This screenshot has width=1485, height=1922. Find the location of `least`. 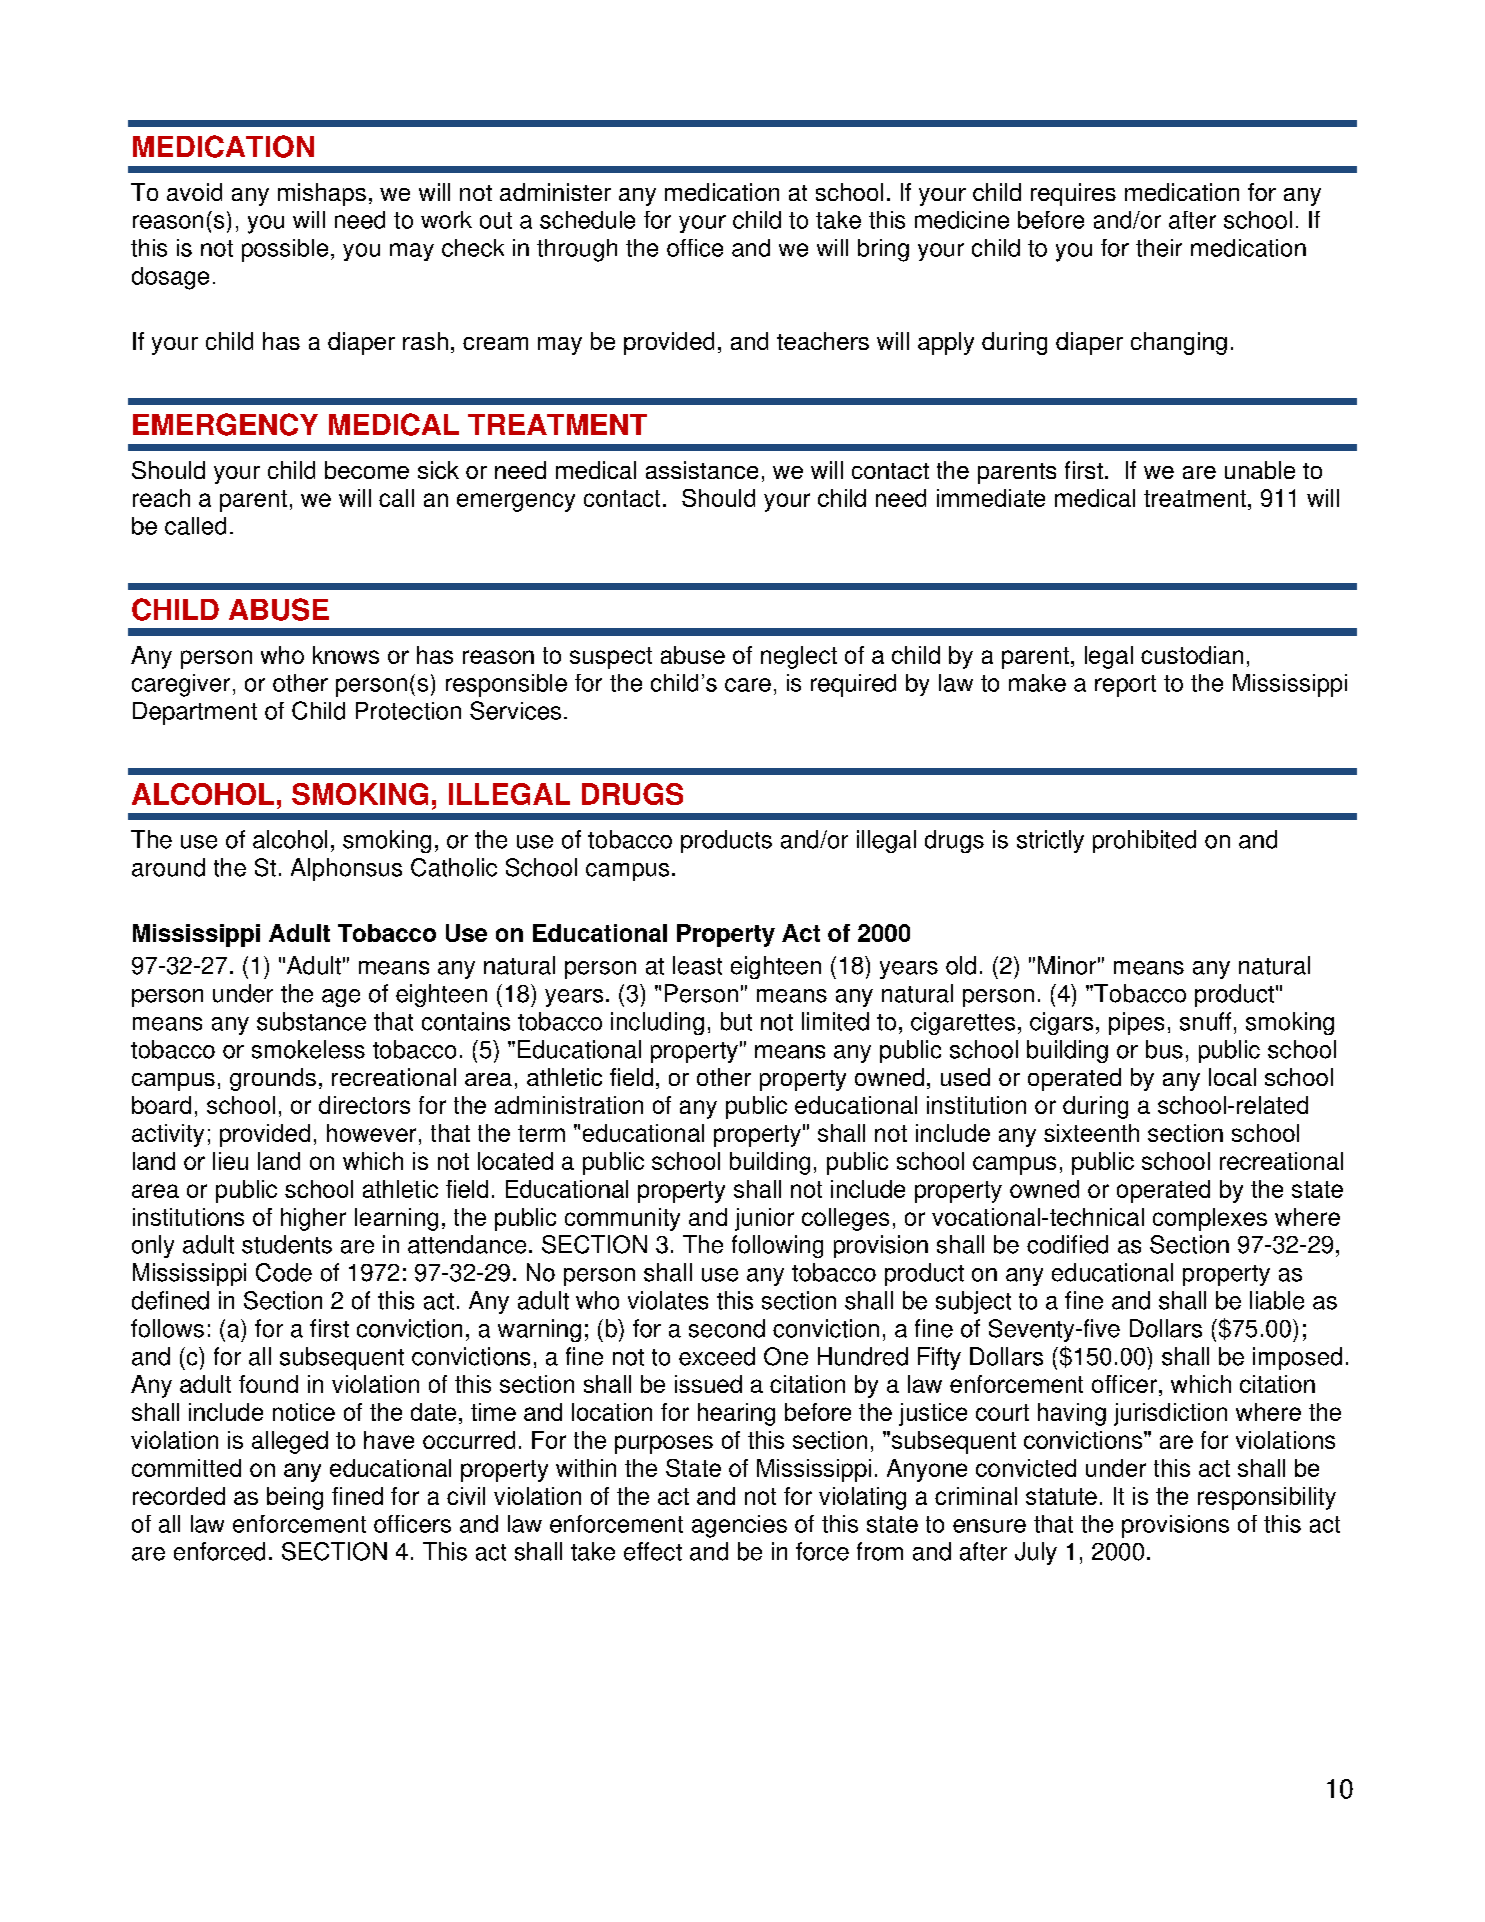

least is located at coordinates (697, 965).
